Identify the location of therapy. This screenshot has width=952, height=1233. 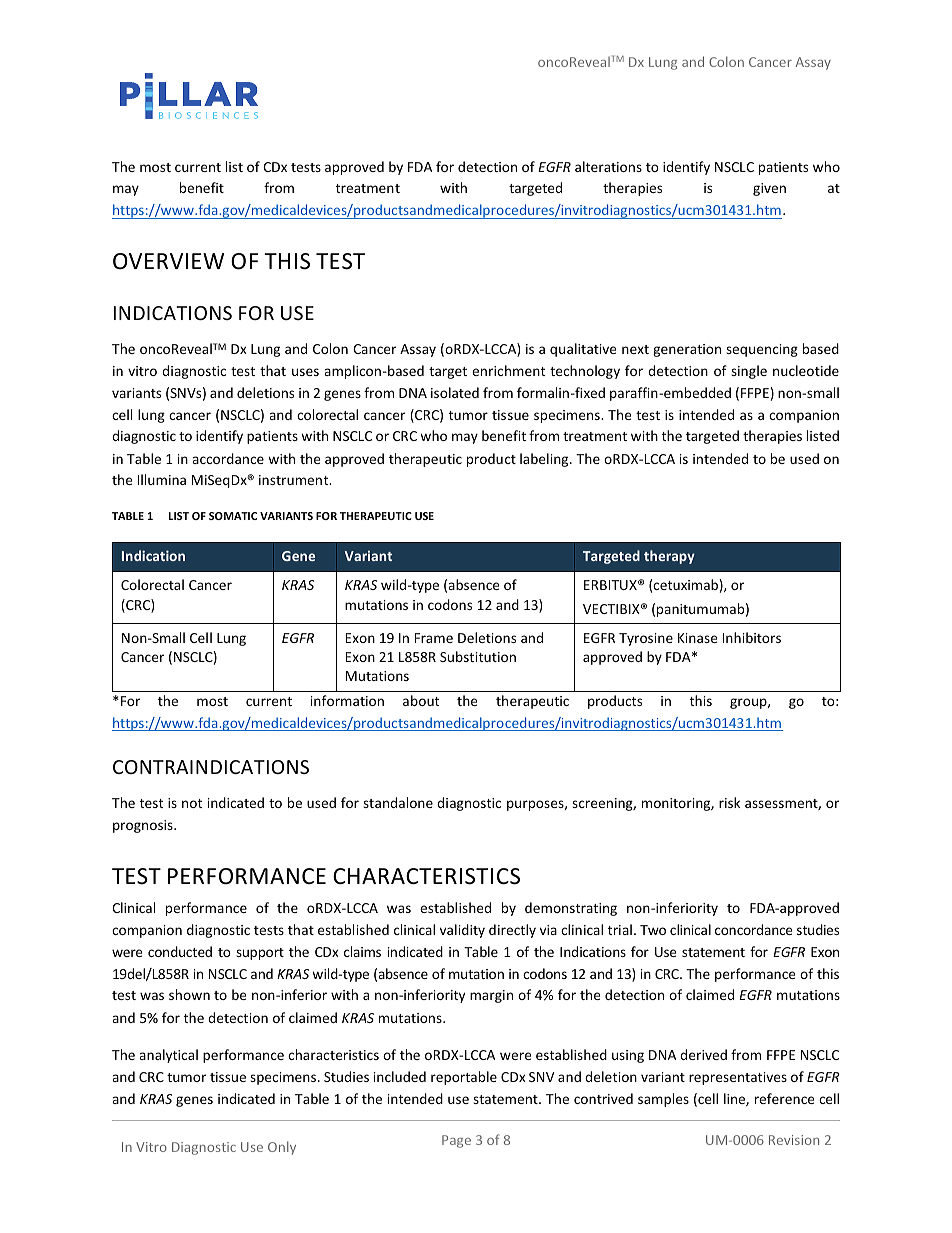
(669, 557).
